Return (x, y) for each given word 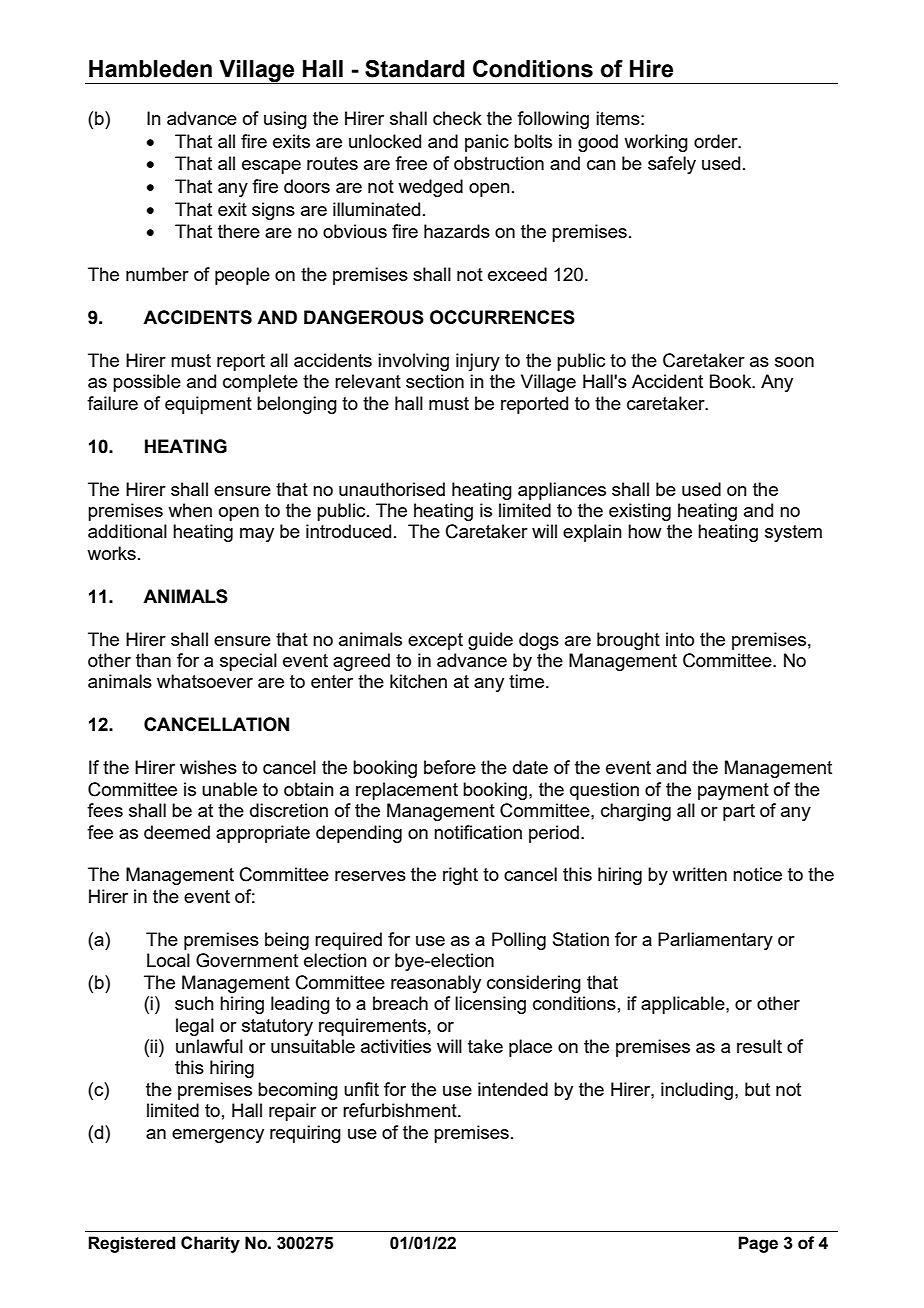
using (285, 120)
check (457, 118)
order (717, 141)
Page (758, 1244)
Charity (210, 1244)
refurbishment (401, 1110)
